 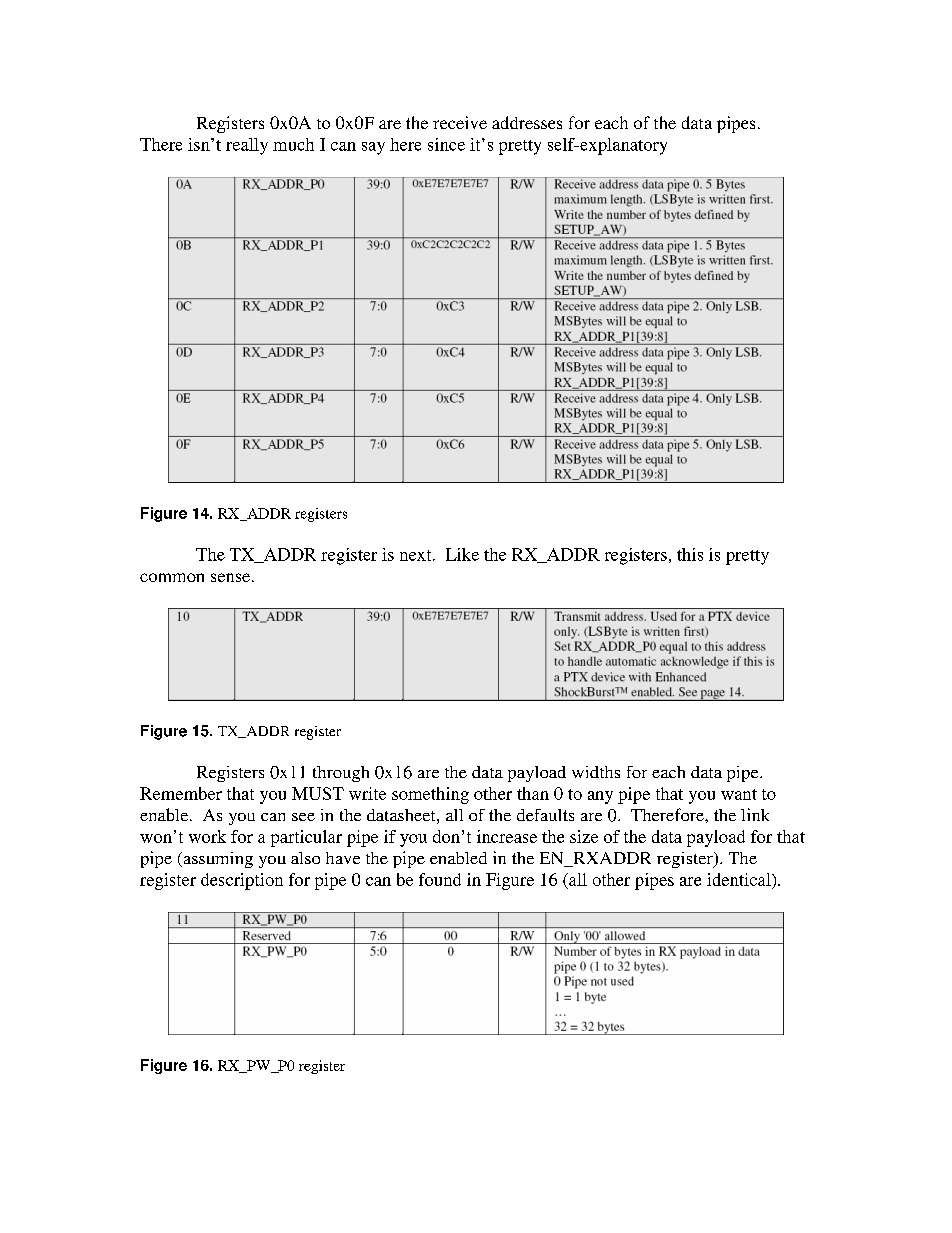 What do you see at coordinates (247, 146) in the screenshot?
I see `really` at bounding box center [247, 146].
